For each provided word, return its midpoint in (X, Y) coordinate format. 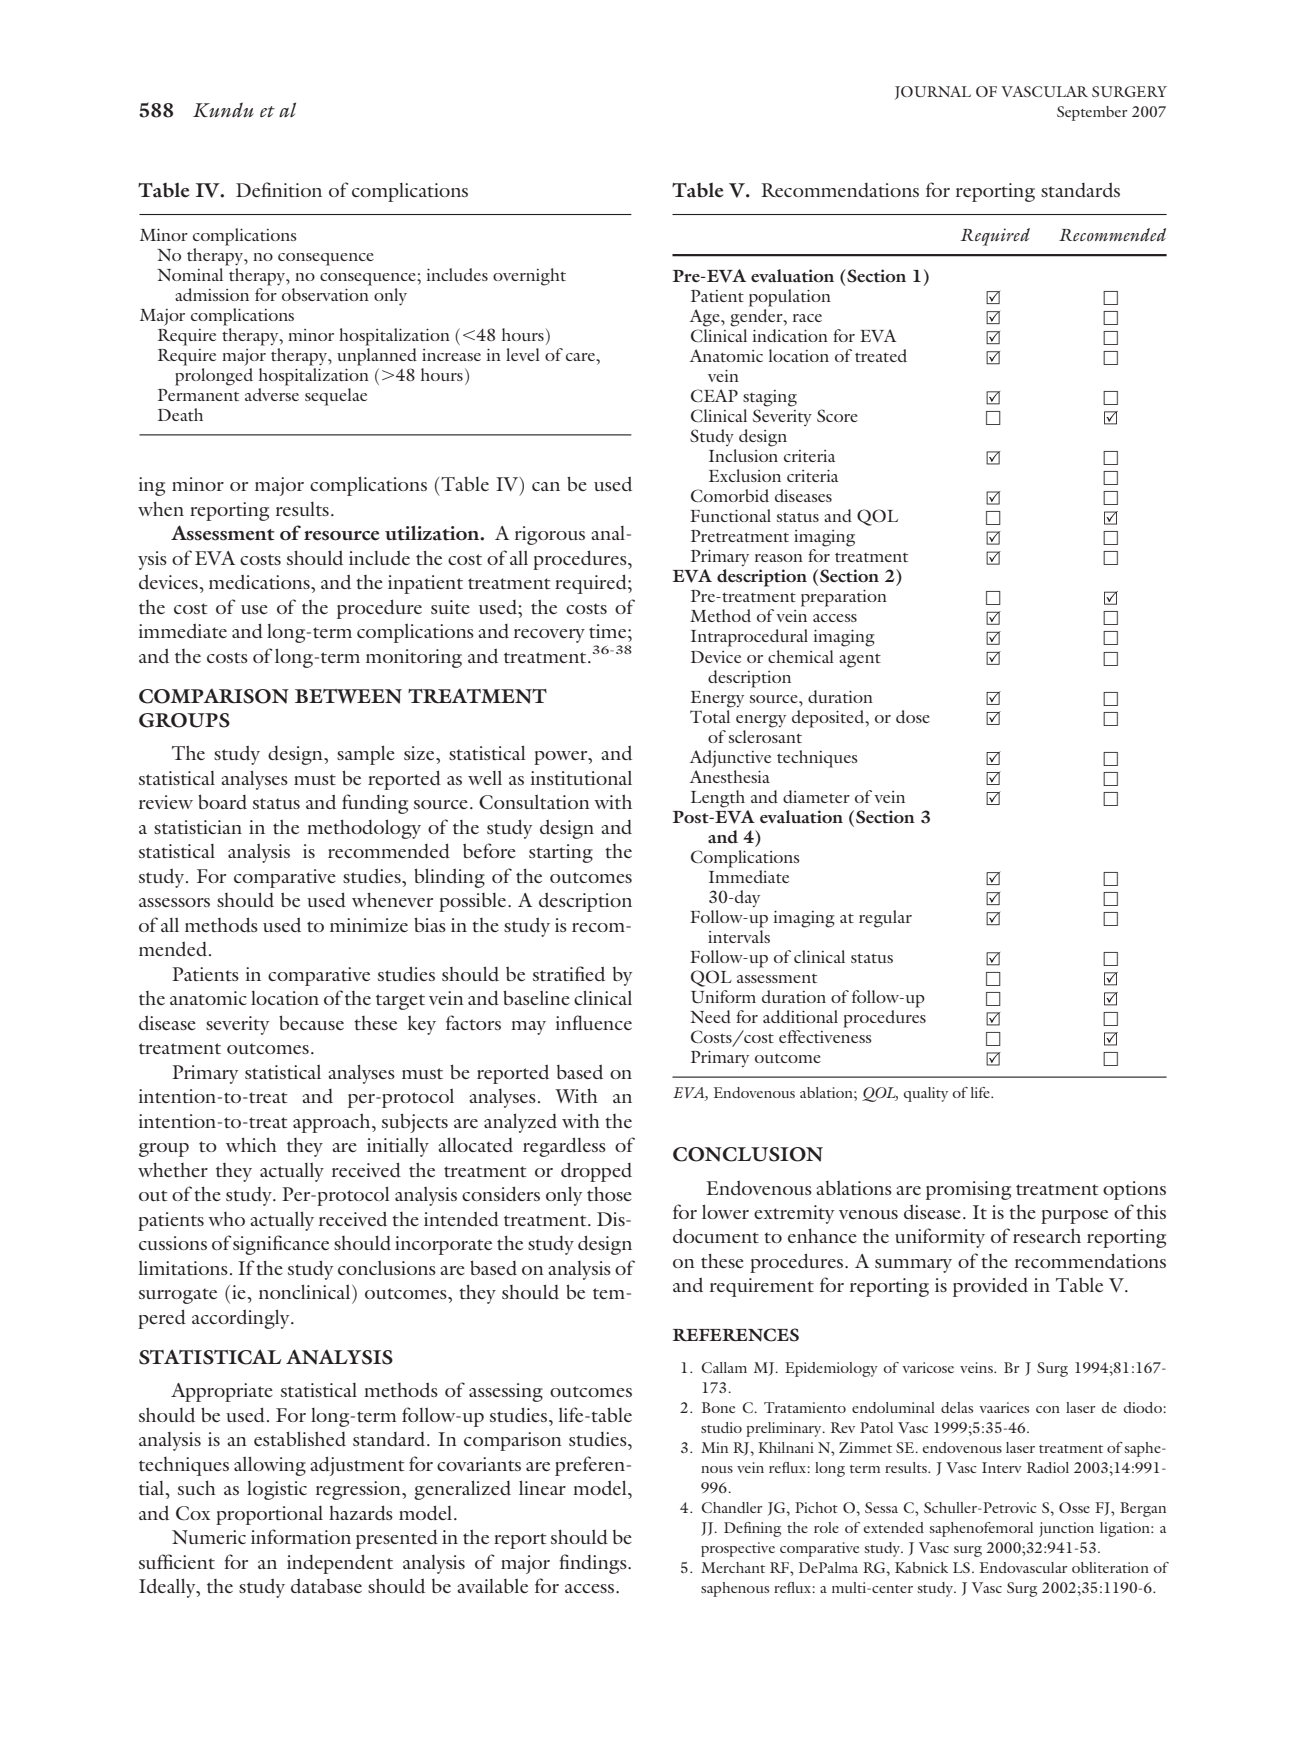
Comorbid (730, 495)
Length (718, 799)
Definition (279, 189)
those (609, 1193)
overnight (529, 277)
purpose (1074, 1217)
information (301, 1536)
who (226, 1219)
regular (885, 919)
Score (837, 415)
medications (260, 582)
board (222, 801)
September (1092, 113)
